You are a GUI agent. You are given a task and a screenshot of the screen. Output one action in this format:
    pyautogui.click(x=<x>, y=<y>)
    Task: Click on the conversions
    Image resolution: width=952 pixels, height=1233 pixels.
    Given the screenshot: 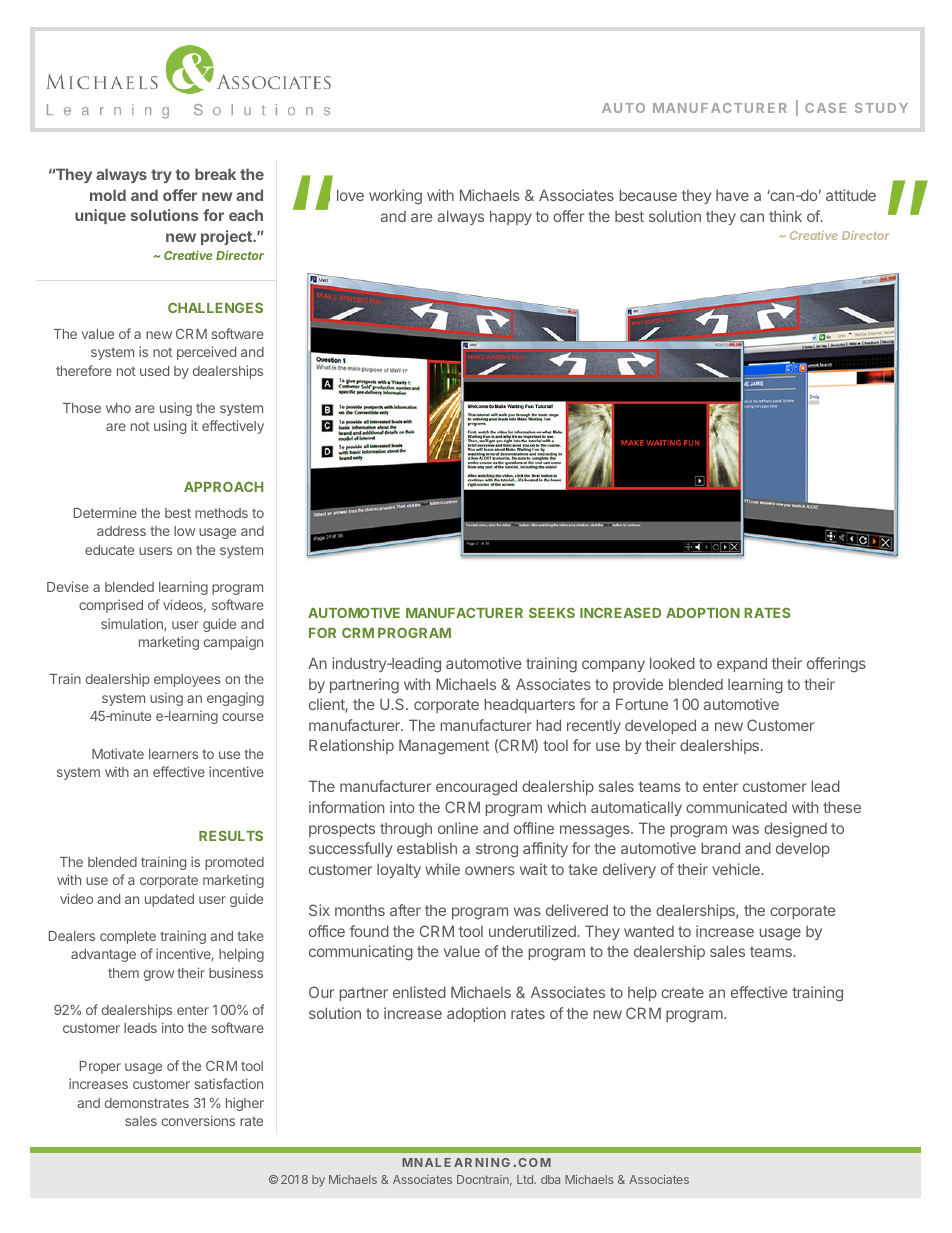 What is the action you would take?
    pyautogui.click(x=198, y=1120)
